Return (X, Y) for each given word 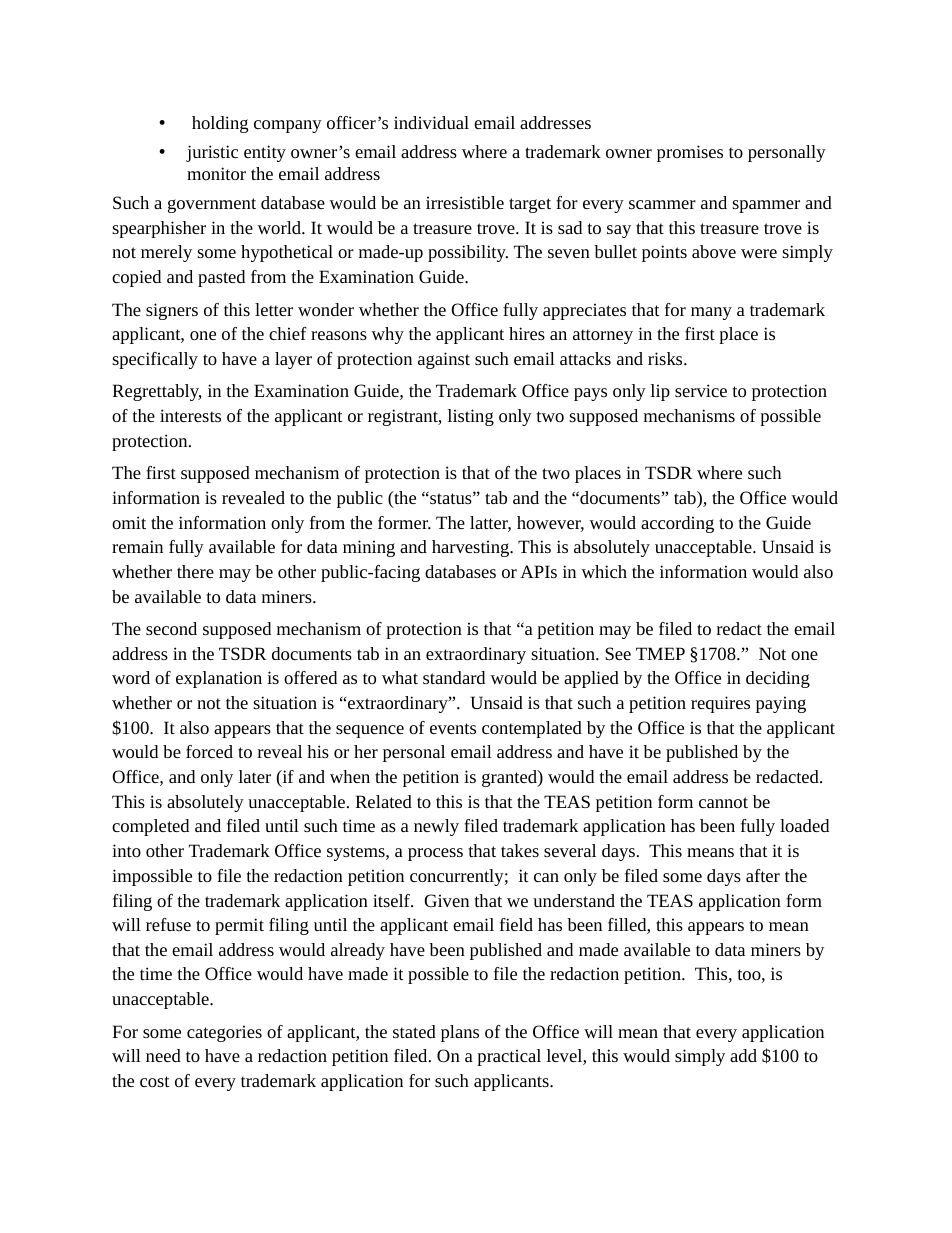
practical (509, 1057)
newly (436, 827)
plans (460, 1033)
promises (690, 153)
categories (224, 1033)
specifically (155, 360)
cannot (723, 802)
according (677, 524)
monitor (216, 173)
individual (431, 122)
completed (150, 827)
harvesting (472, 548)
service (701, 390)
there (195, 571)
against (444, 360)
